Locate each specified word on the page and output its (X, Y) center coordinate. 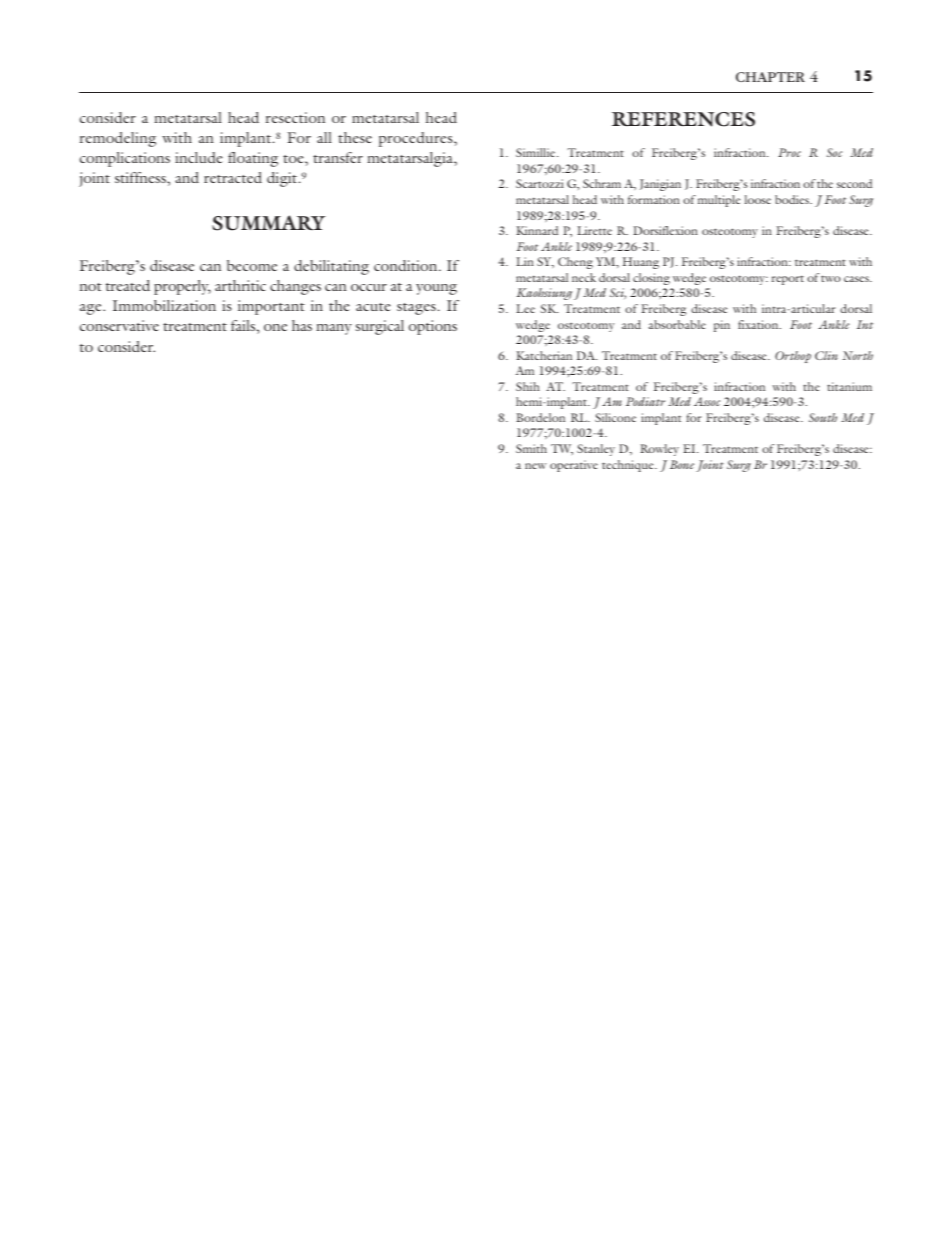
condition (407, 265)
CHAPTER (770, 77)
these (355, 137)
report (788, 280)
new (536, 466)
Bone (682, 464)
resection (295, 117)
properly (182, 287)
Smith (531, 448)
